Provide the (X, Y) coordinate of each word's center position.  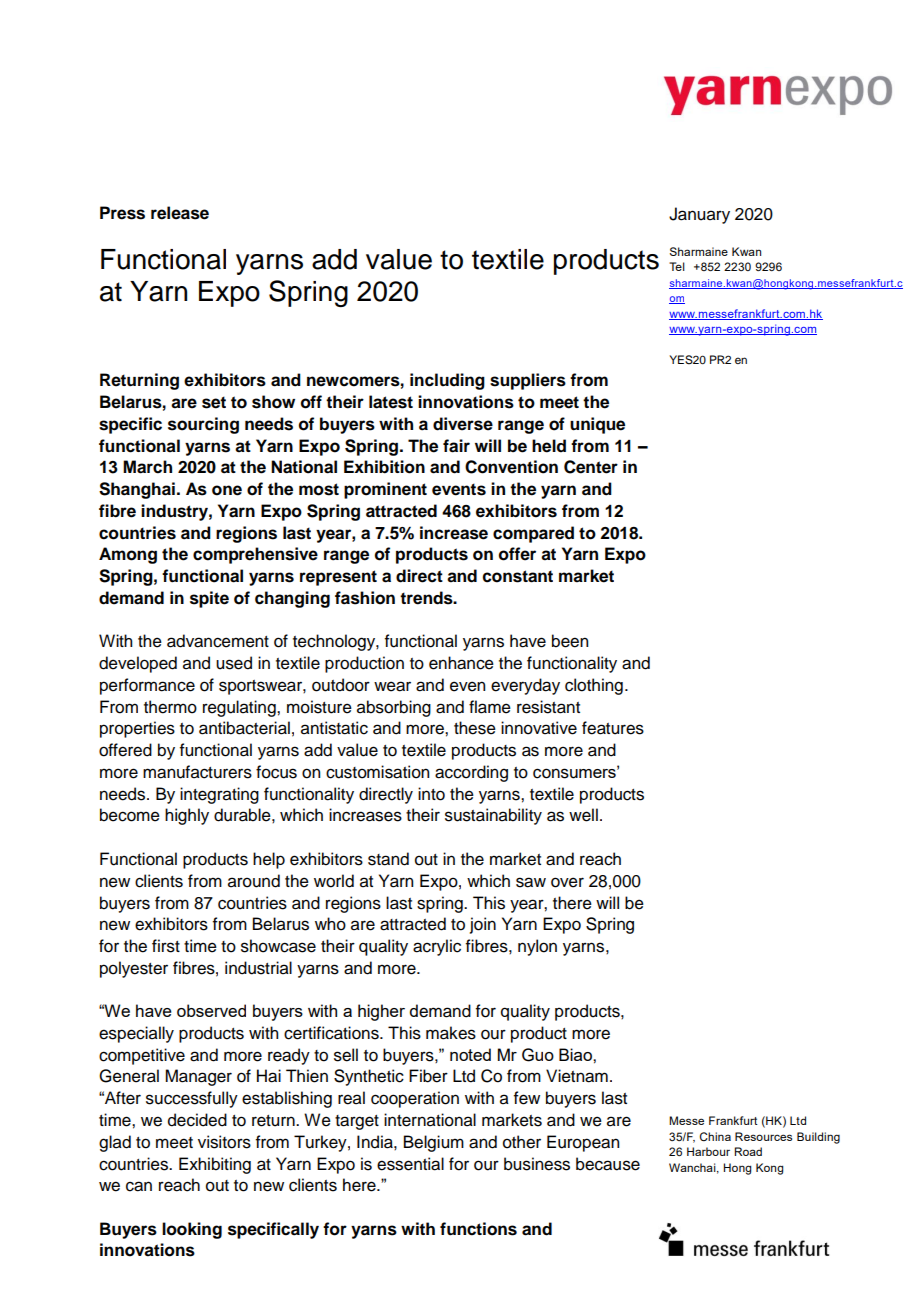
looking (192, 1230)
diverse (463, 424)
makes (451, 1033)
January (699, 215)
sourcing (203, 425)
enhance (461, 663)
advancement (218, 641)
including (447, 381)
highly (187, 816)
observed (211, 1010)
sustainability (493, 816)
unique (597, 425)
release (180, 213)
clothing (594, 686)
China (715, 1136)
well (583, 815)
